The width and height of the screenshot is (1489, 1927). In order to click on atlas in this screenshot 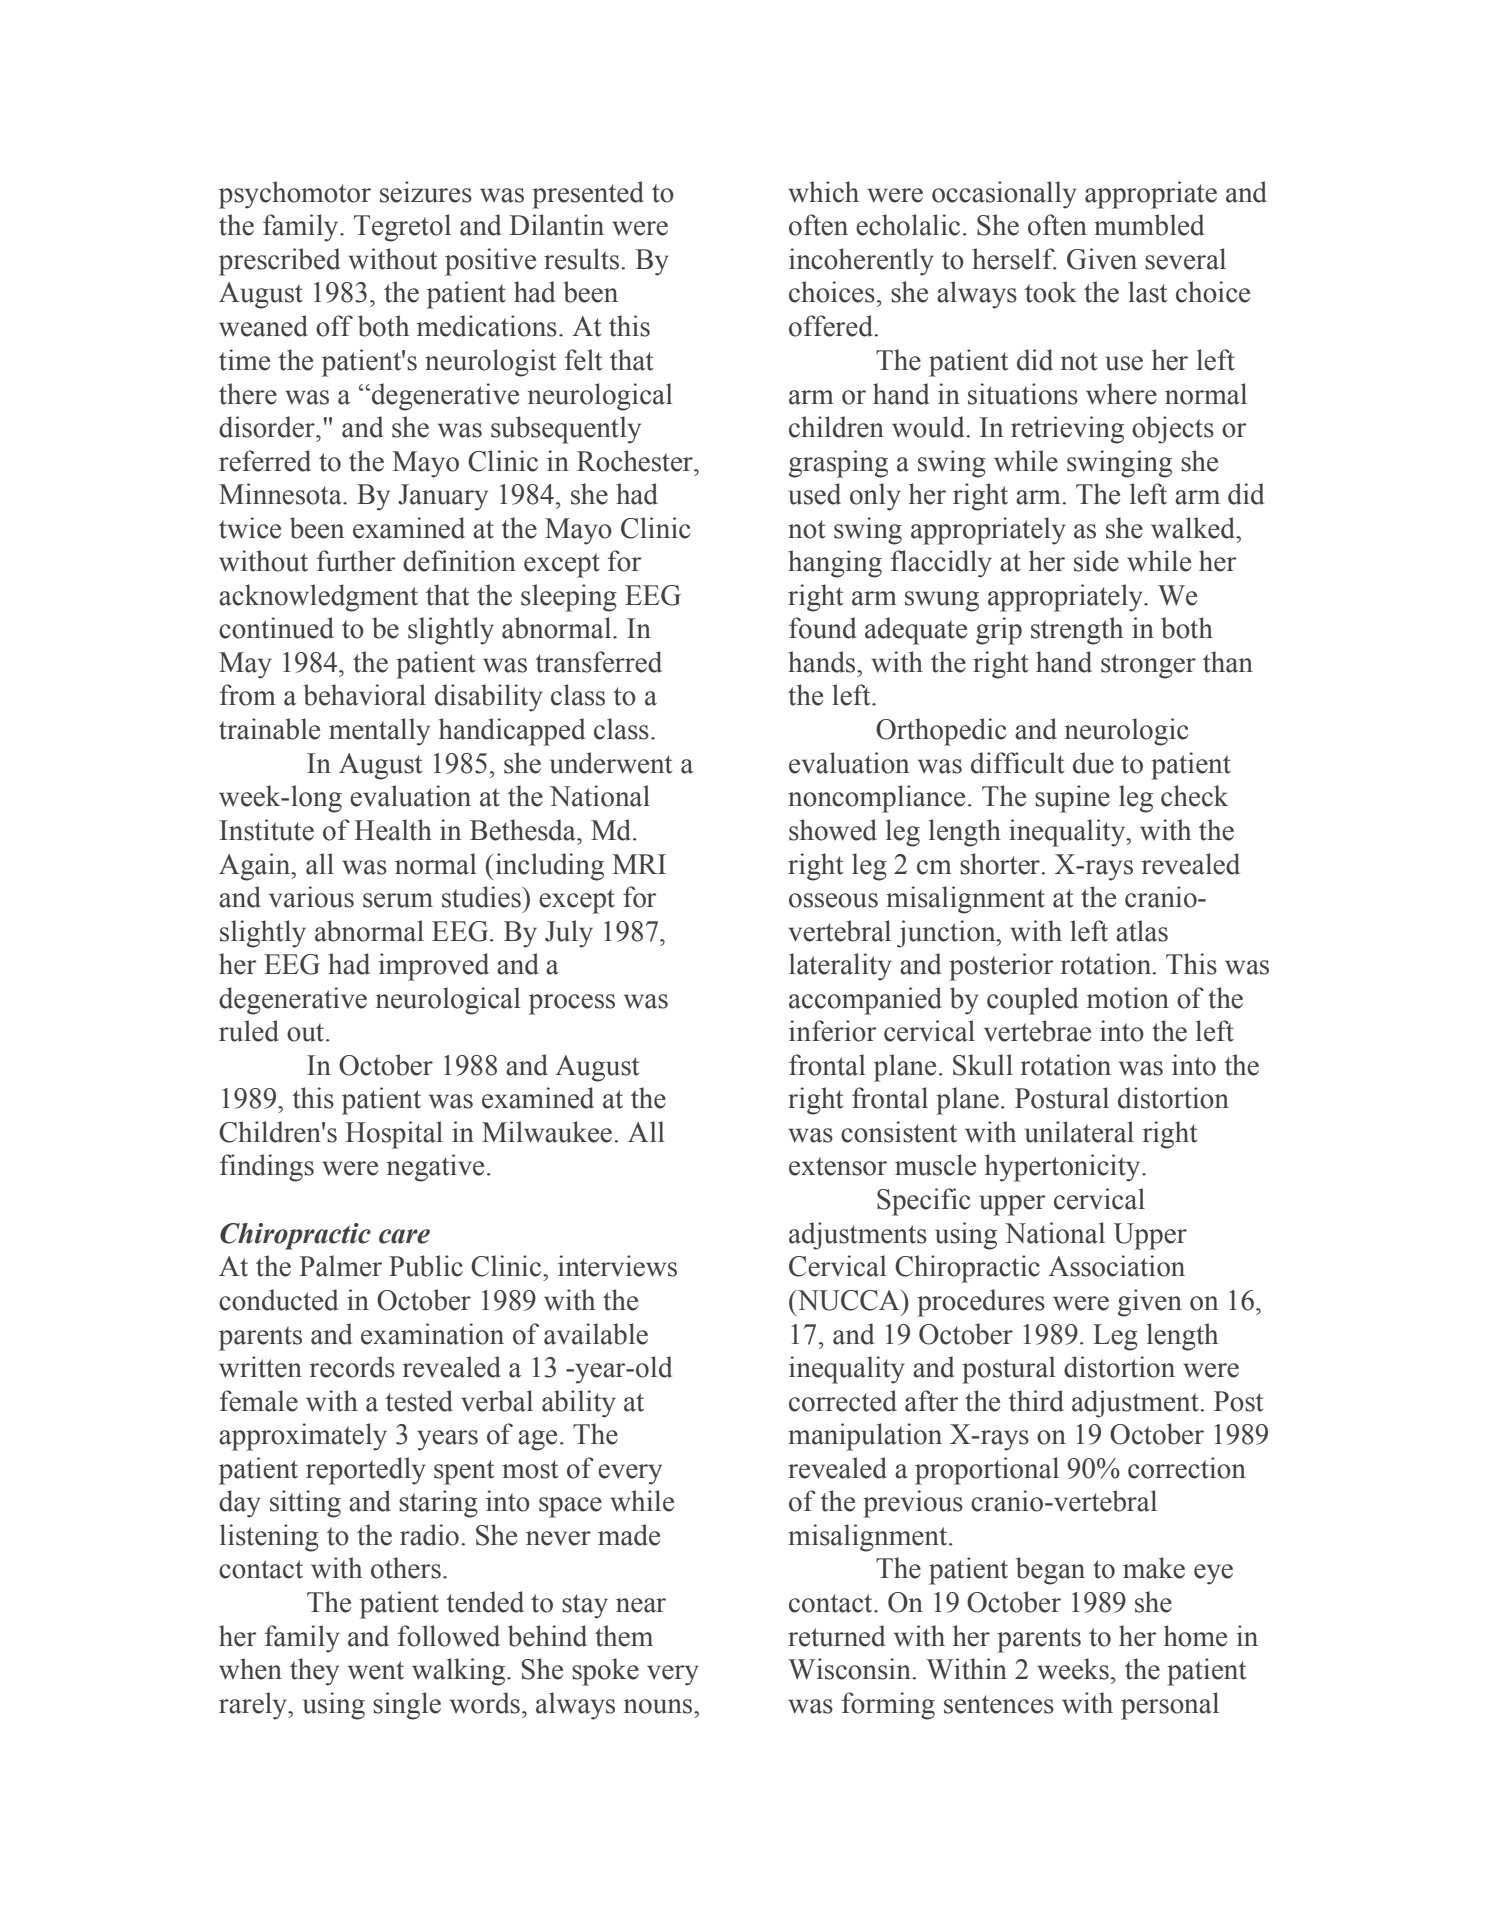, I will do `click(1142, 931)`.
